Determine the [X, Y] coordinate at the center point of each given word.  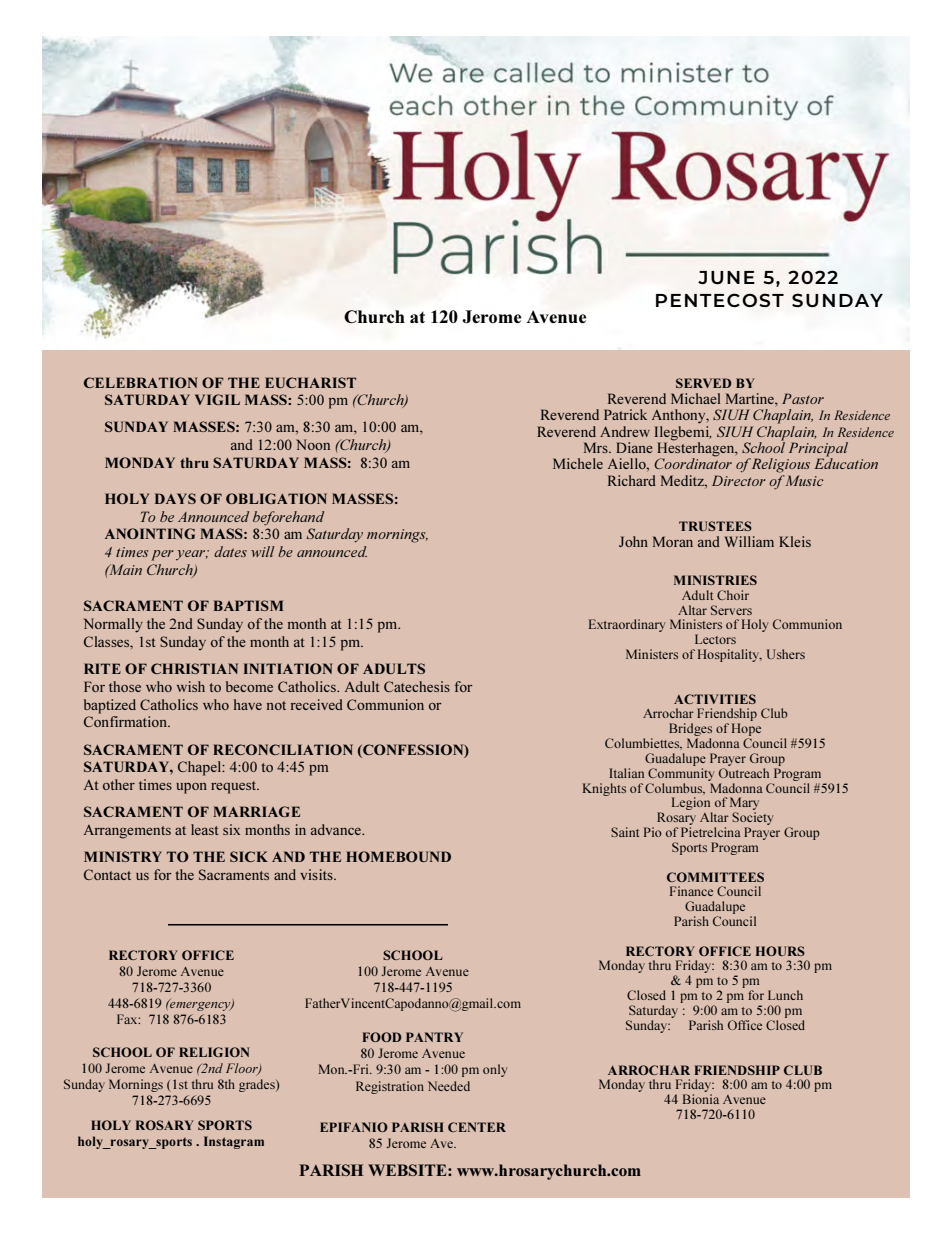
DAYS [175, 498]
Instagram [234, 1142]
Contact [107, 874]
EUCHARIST [310, 382]
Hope [746, 731]
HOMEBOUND [398, 856]
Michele [578, 463]
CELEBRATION [141, 382]
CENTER [477, 1127]
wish [191, 686]
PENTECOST [720, 300]
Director [739, 480]
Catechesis [417, 686]
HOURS [780, 951]
